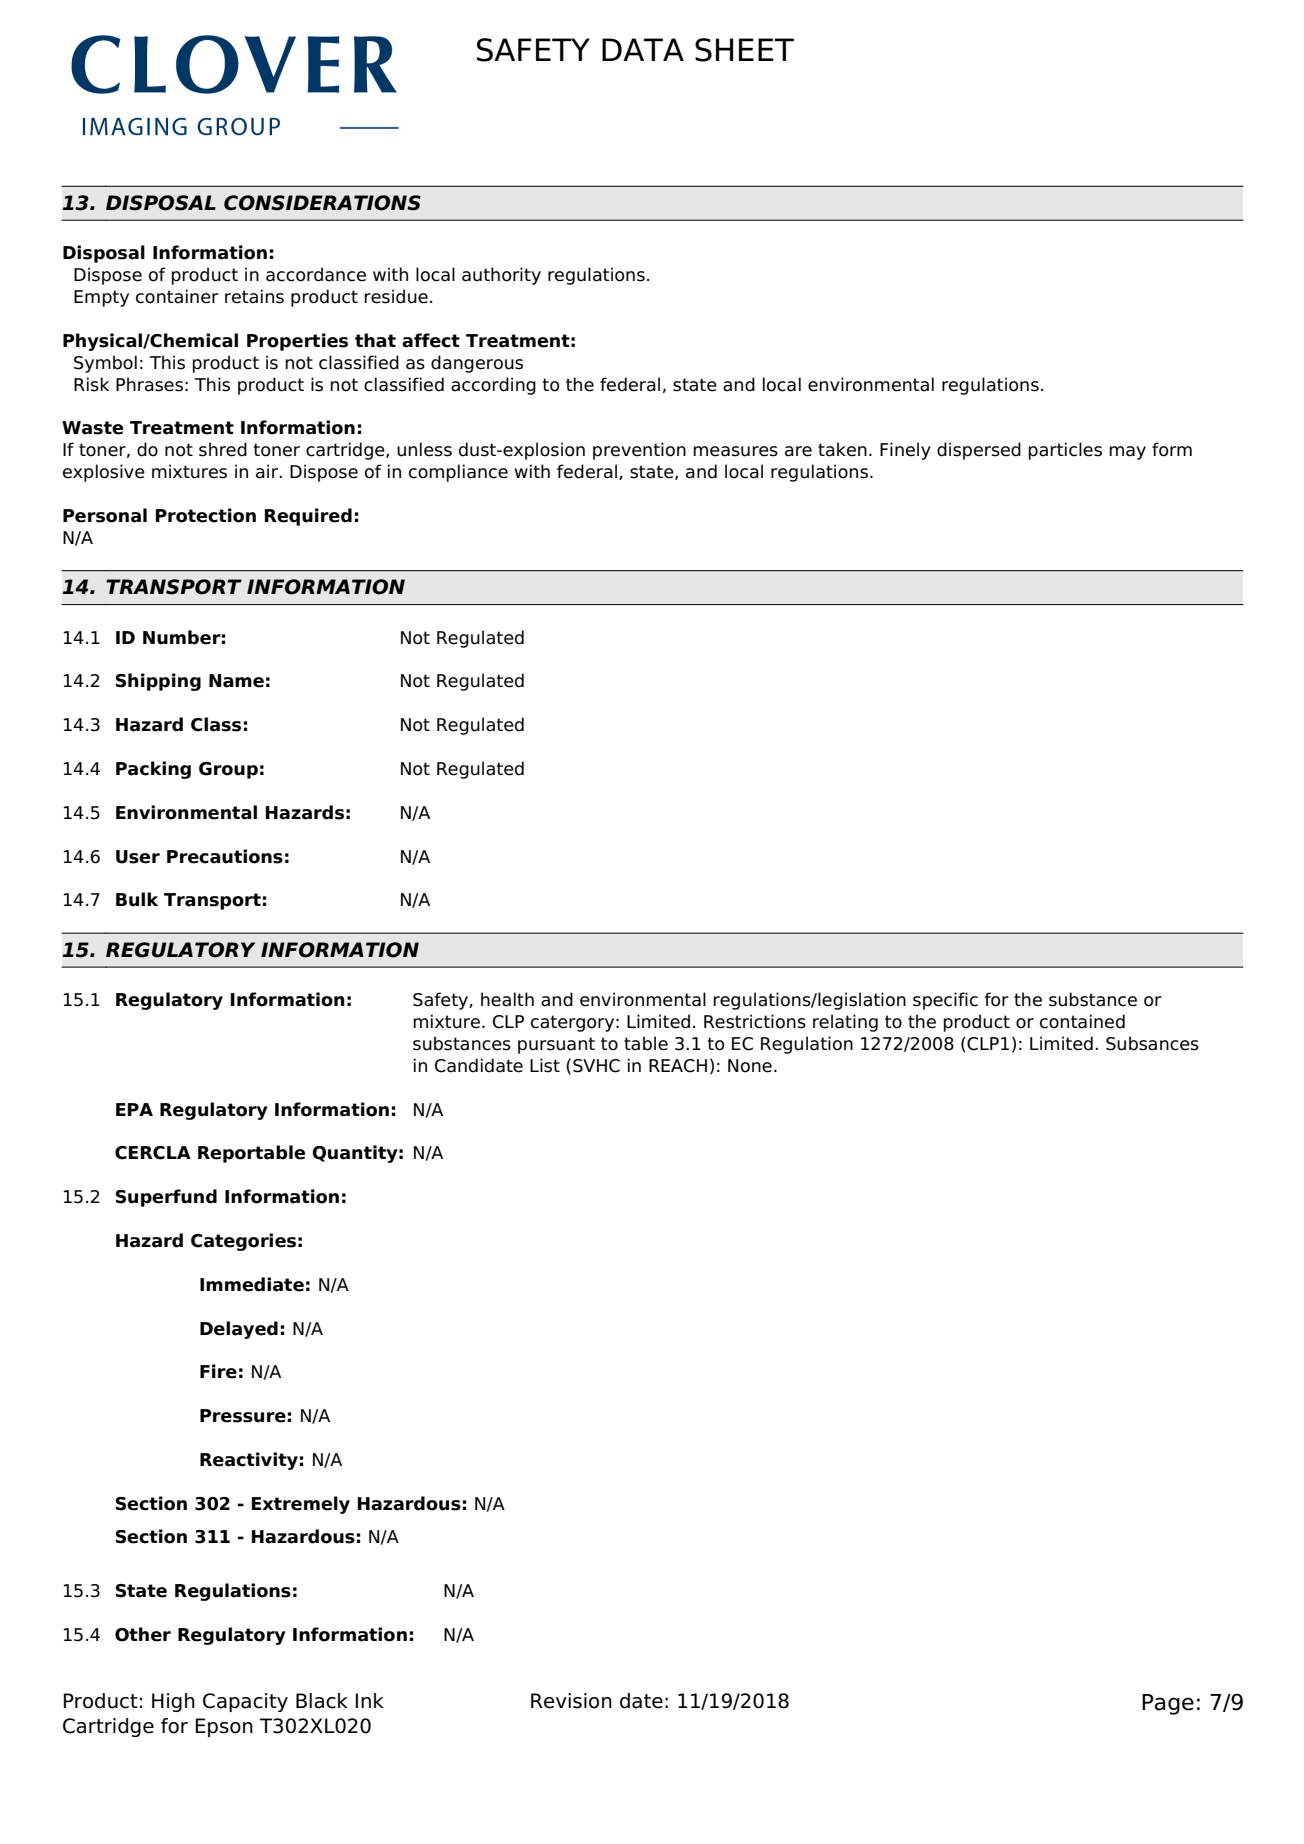  What do you see at coordinates (678, 1066) in the screenshot?
I see `REACH` at bounding box center [678, 1066].
